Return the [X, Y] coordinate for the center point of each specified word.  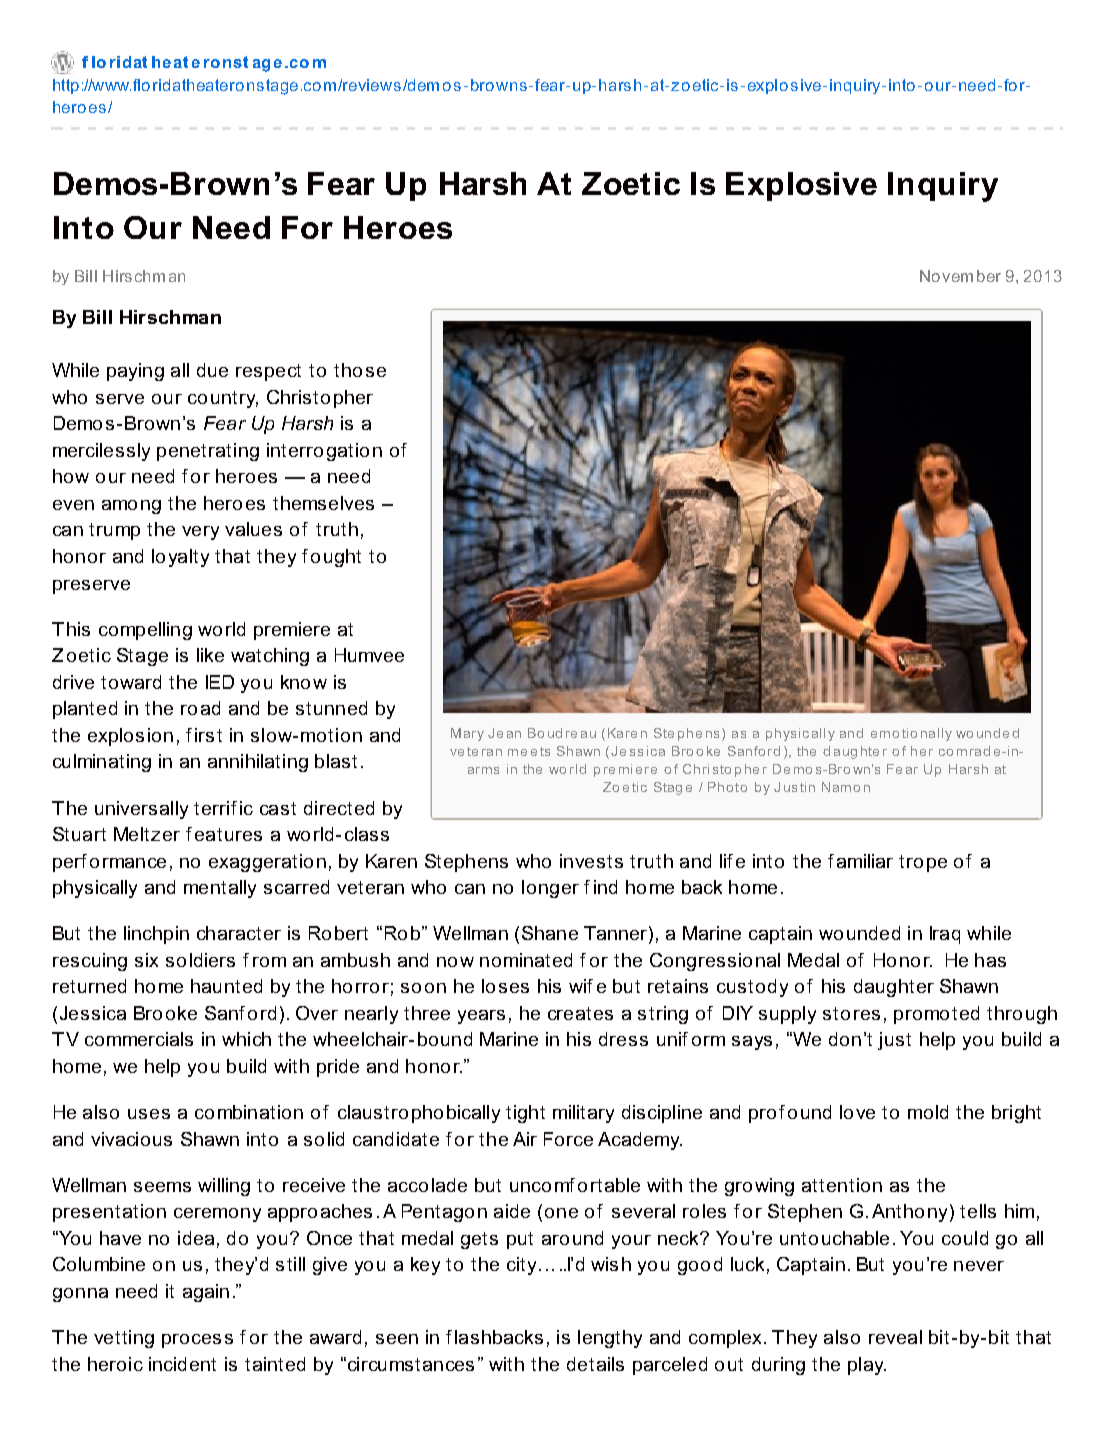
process [197, 1341]
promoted [936, 1015]
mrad [973, 751]
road [200, 708]
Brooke [165, 1013]
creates [580, 1013]
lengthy [610, 1339]
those [360, 370]
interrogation [324, 452]
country [223, 399]
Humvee [369, 655]
